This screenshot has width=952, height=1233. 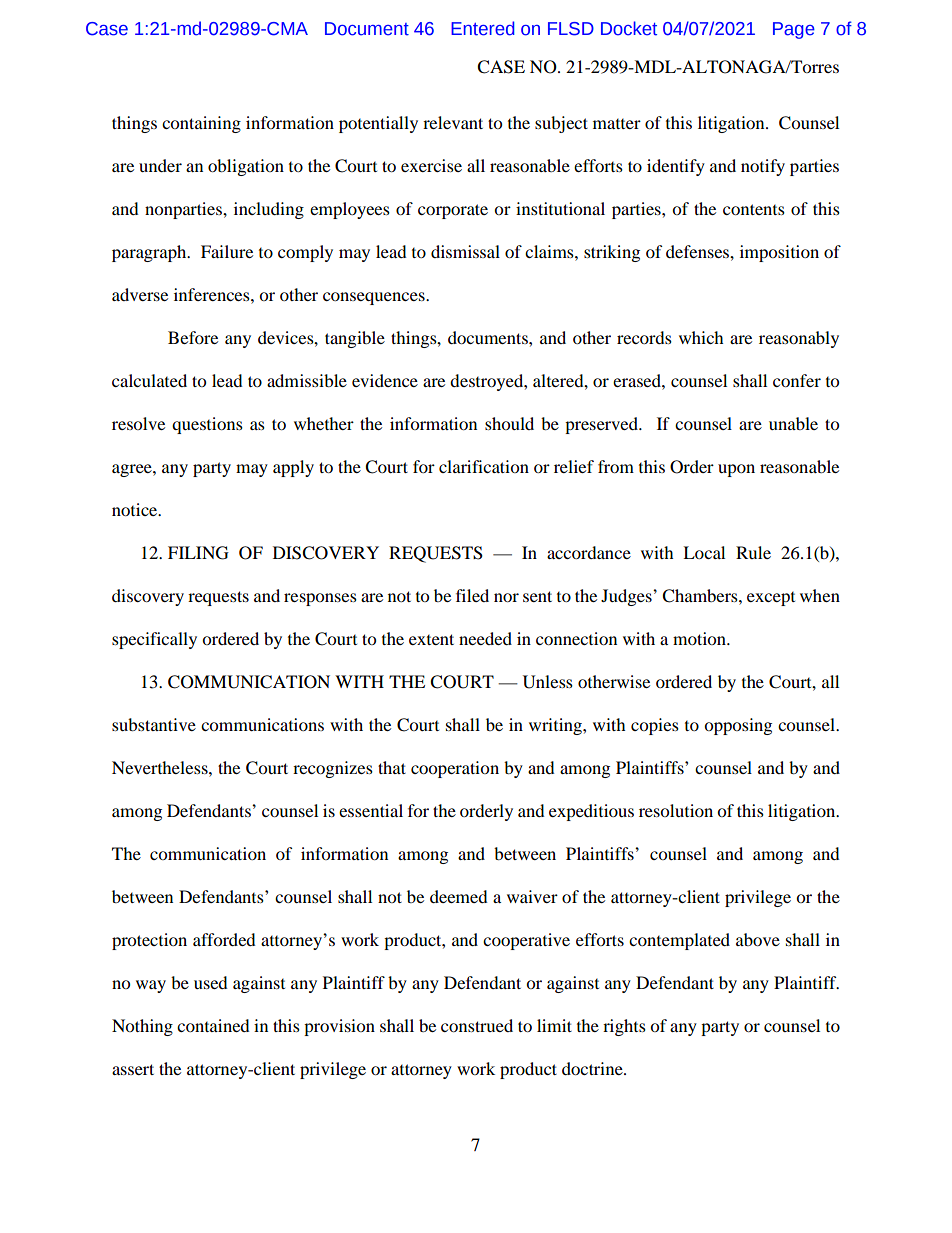 I want to click on Rule, so click(x=753, y=552).
